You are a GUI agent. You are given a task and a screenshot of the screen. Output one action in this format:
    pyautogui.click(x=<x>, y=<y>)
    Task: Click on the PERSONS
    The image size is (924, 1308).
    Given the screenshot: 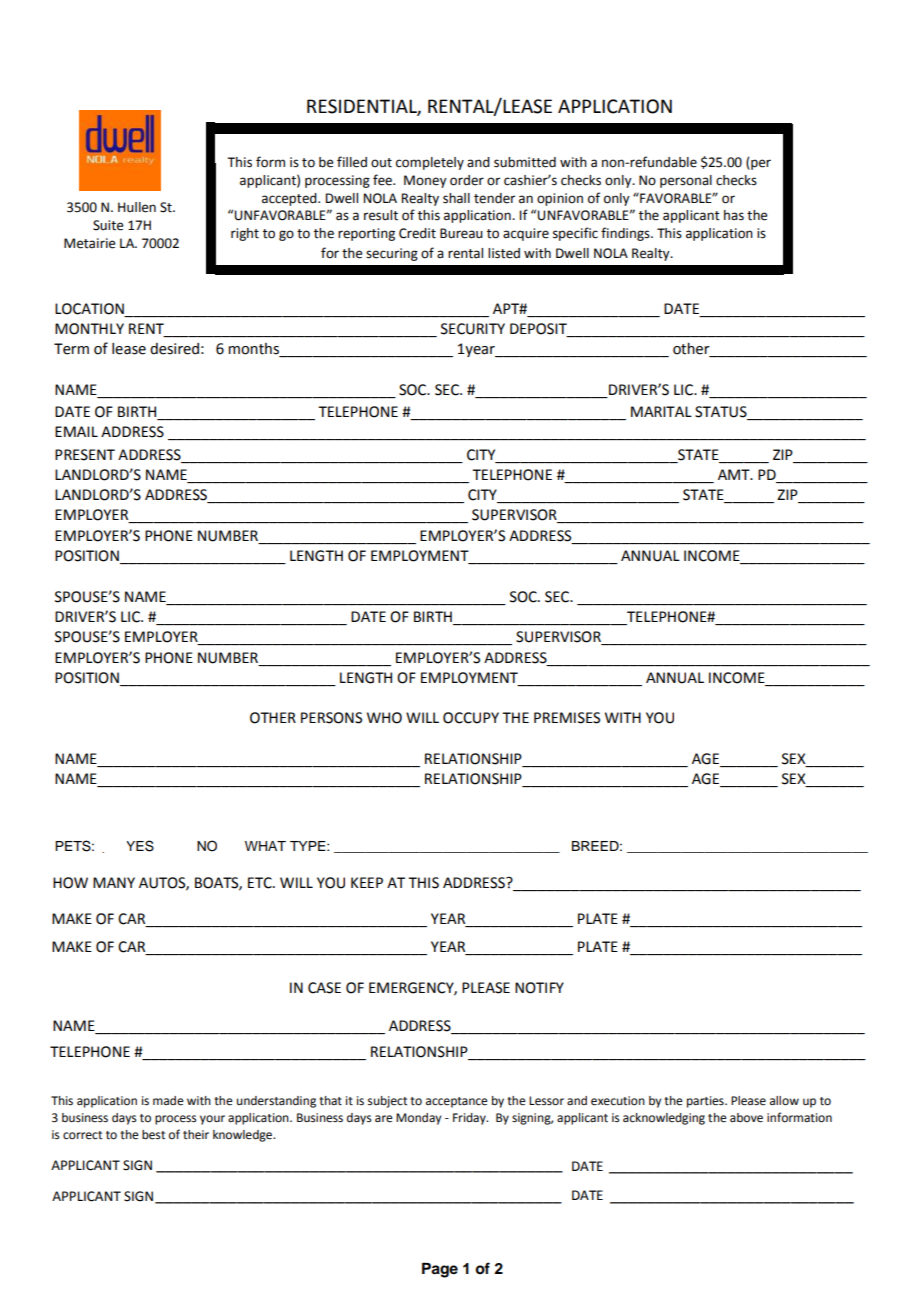 What is the action you would take?
    pyautogui.click(x=331, y=718)
